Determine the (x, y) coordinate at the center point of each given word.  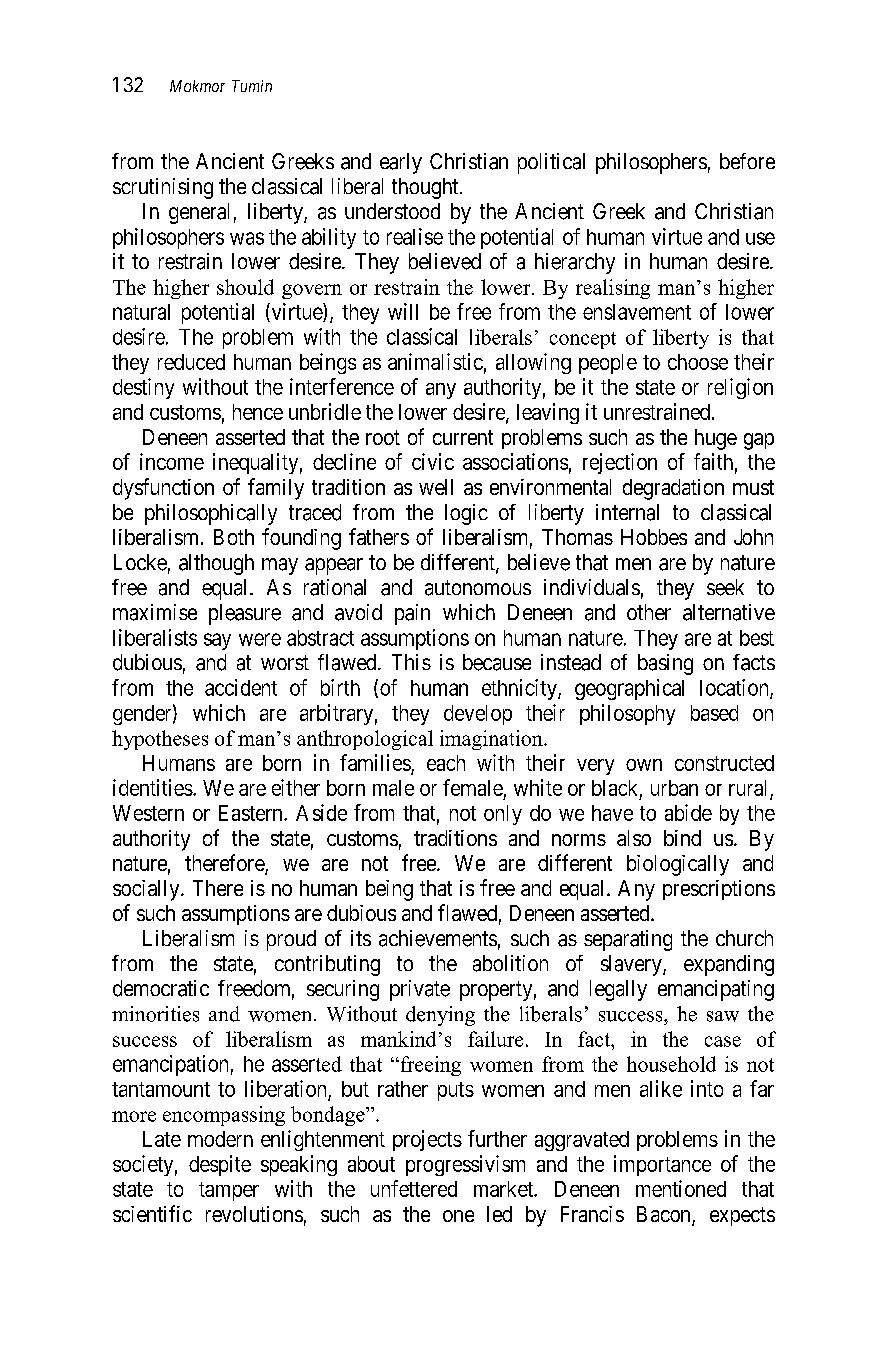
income (172, 461)
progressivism (465, 1165)
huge (716, 439)
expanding (729, 965)
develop (478, 715)
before (747, 161)
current (463, 437)
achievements (438, 938)
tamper (229, 1191)
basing (665, 664)
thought (426, 188)
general (199, 213)
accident (241, 687)
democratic (161, 988)
